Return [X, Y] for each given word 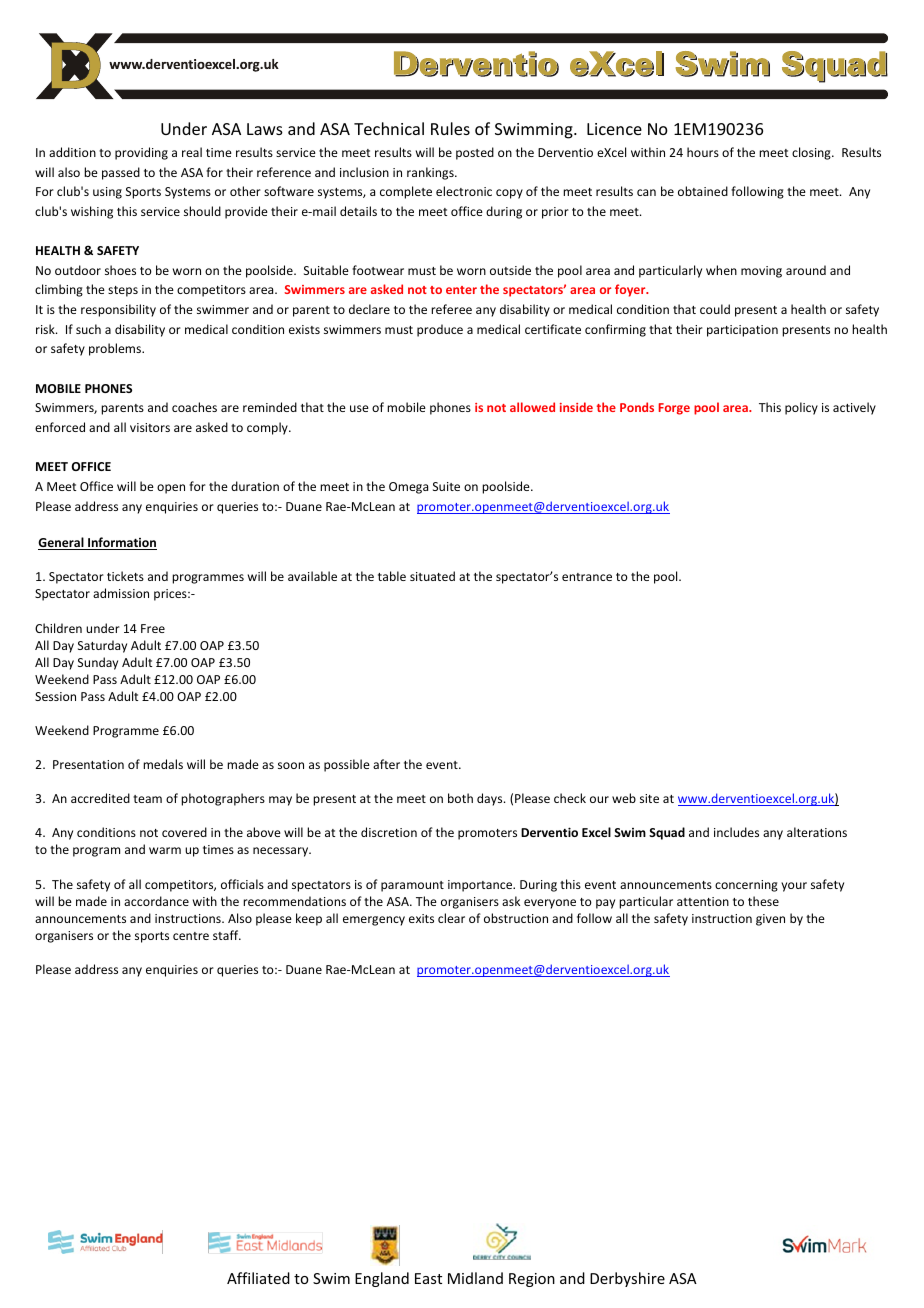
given [770, 920]
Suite [446, 486]
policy [801, 408]
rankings [431, 173]
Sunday [98, 663]
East [428, 1278]
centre [191, 936]
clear [451, 918]
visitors [150, 427]
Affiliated [258, 1278]
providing [141, 153]
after [386, 764]
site [649, 798]
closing [812, 153]
